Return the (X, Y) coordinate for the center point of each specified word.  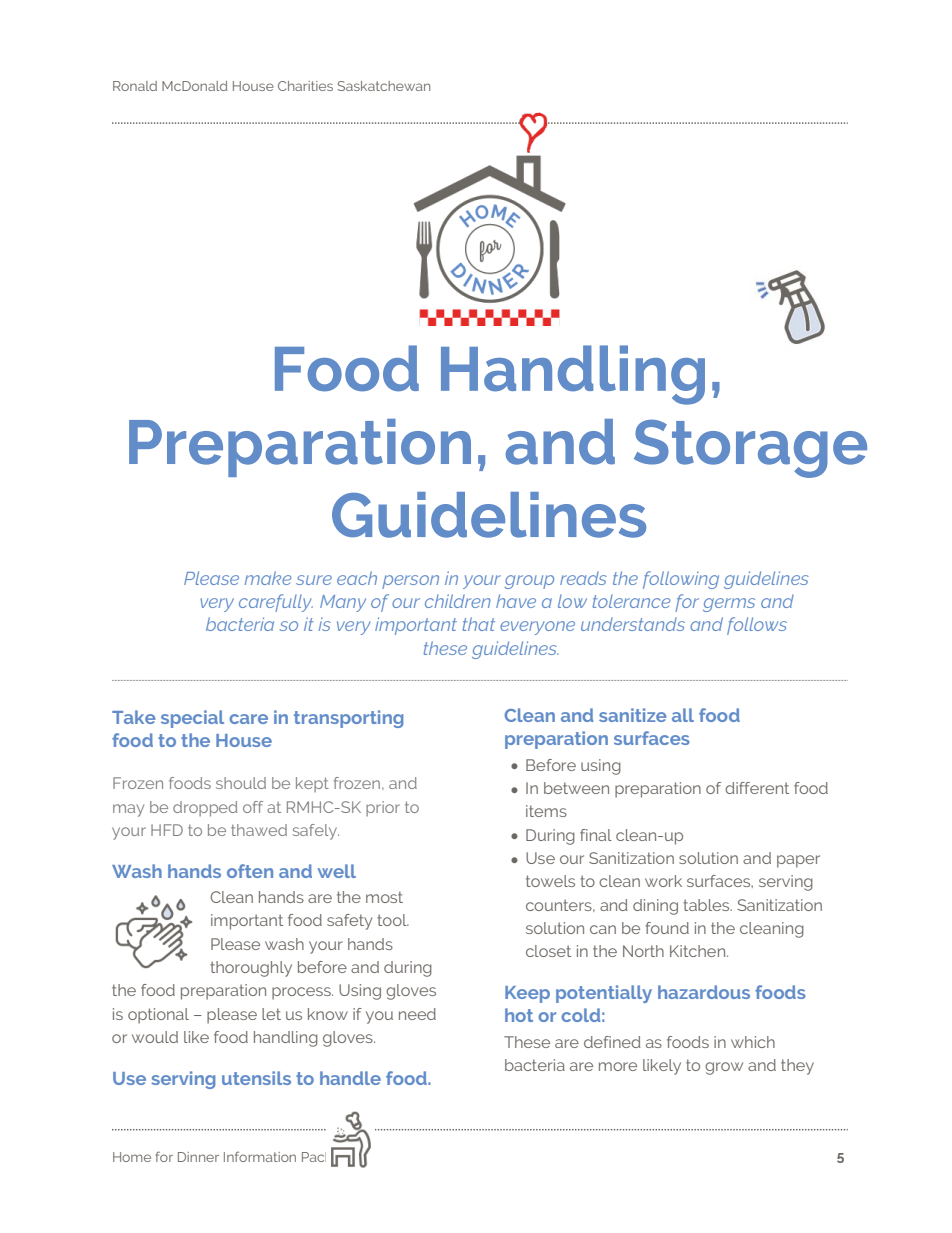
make (268, 578)
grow (724, 1068)
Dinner (198, 1157)
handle (350, 1078)
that (479, 624)
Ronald (135, 86)
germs (729, 605)
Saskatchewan (383, 86)
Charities (305, 86)
